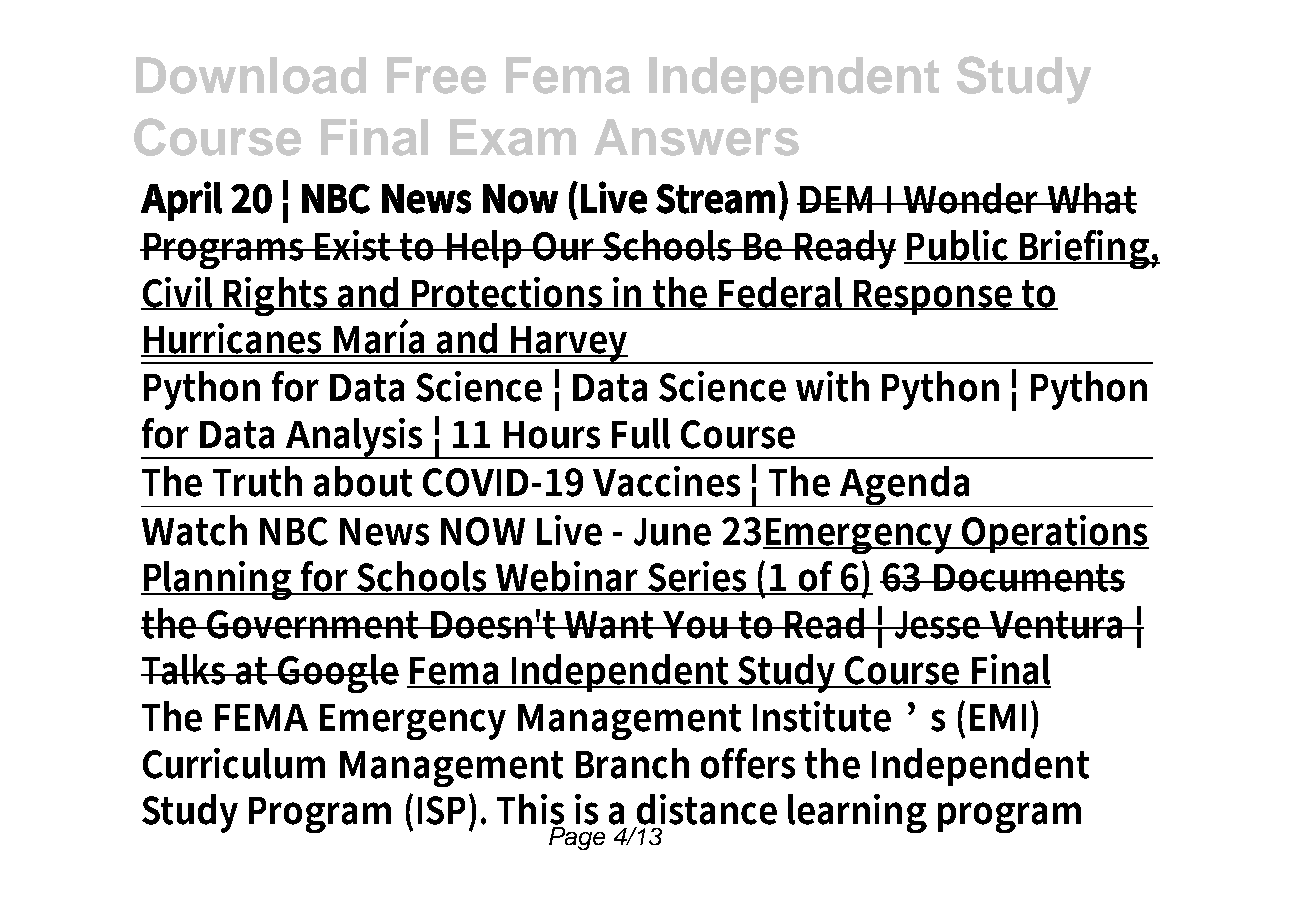 This screenshot has height=924, width=1303. I want to click on Protections, so click(508, 293).
